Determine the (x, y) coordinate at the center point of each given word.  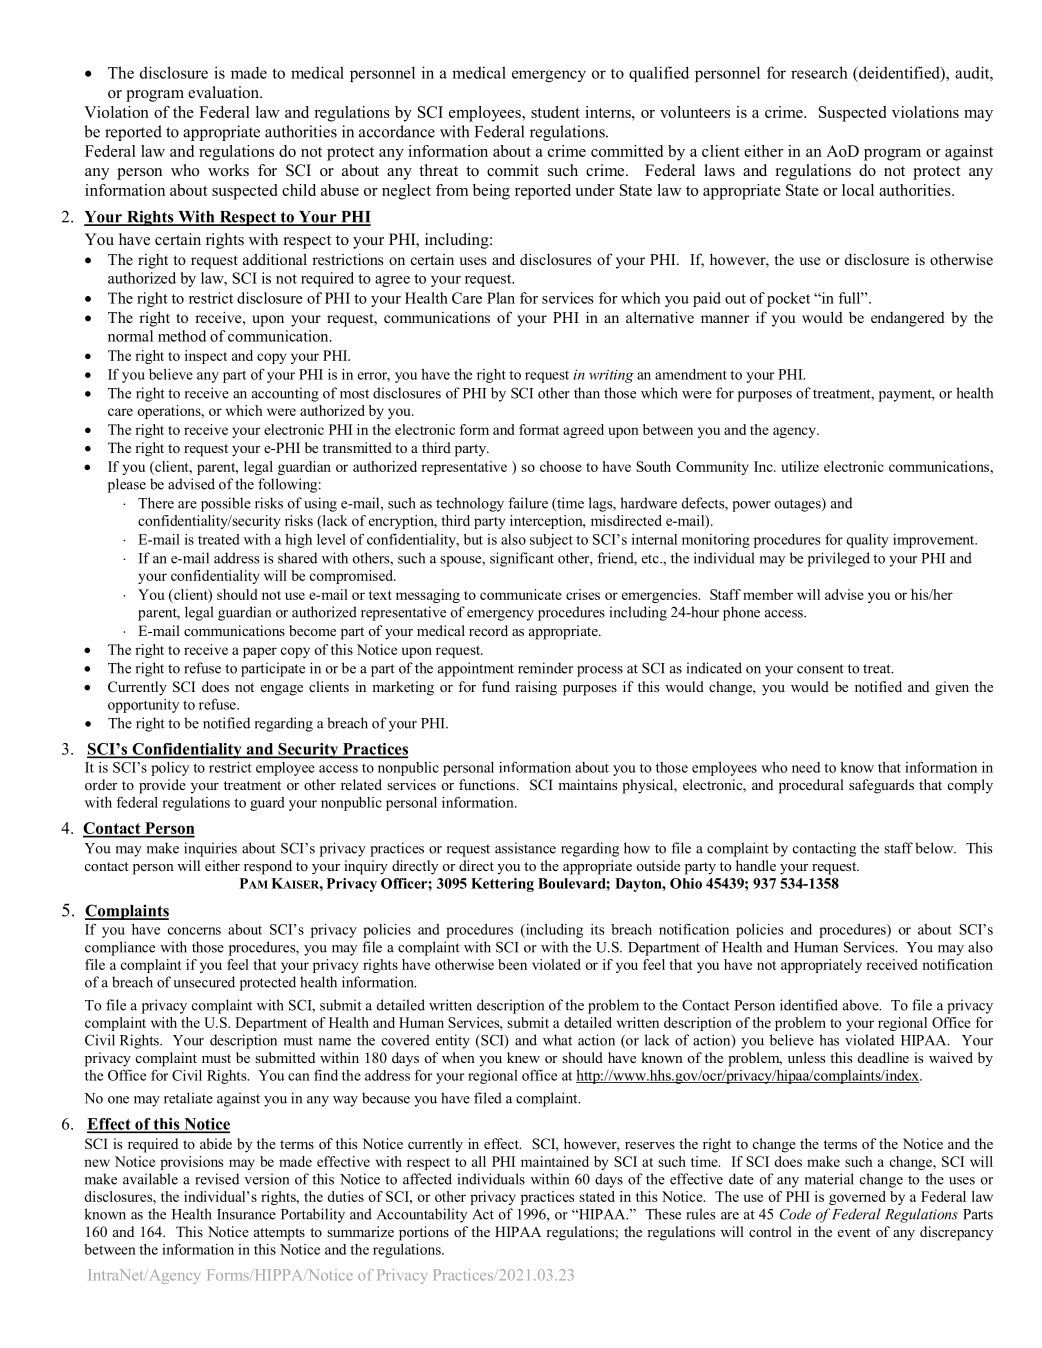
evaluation (224, 92)
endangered (908, 319)
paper (260, 652)
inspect (206, 357)
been (512, 964)
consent (820, 669)
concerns (194, 931)
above (862, 1005)
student (555, 112)
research (819, 72)
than (587, 393)
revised (217, 1179)
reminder (545, 668)
